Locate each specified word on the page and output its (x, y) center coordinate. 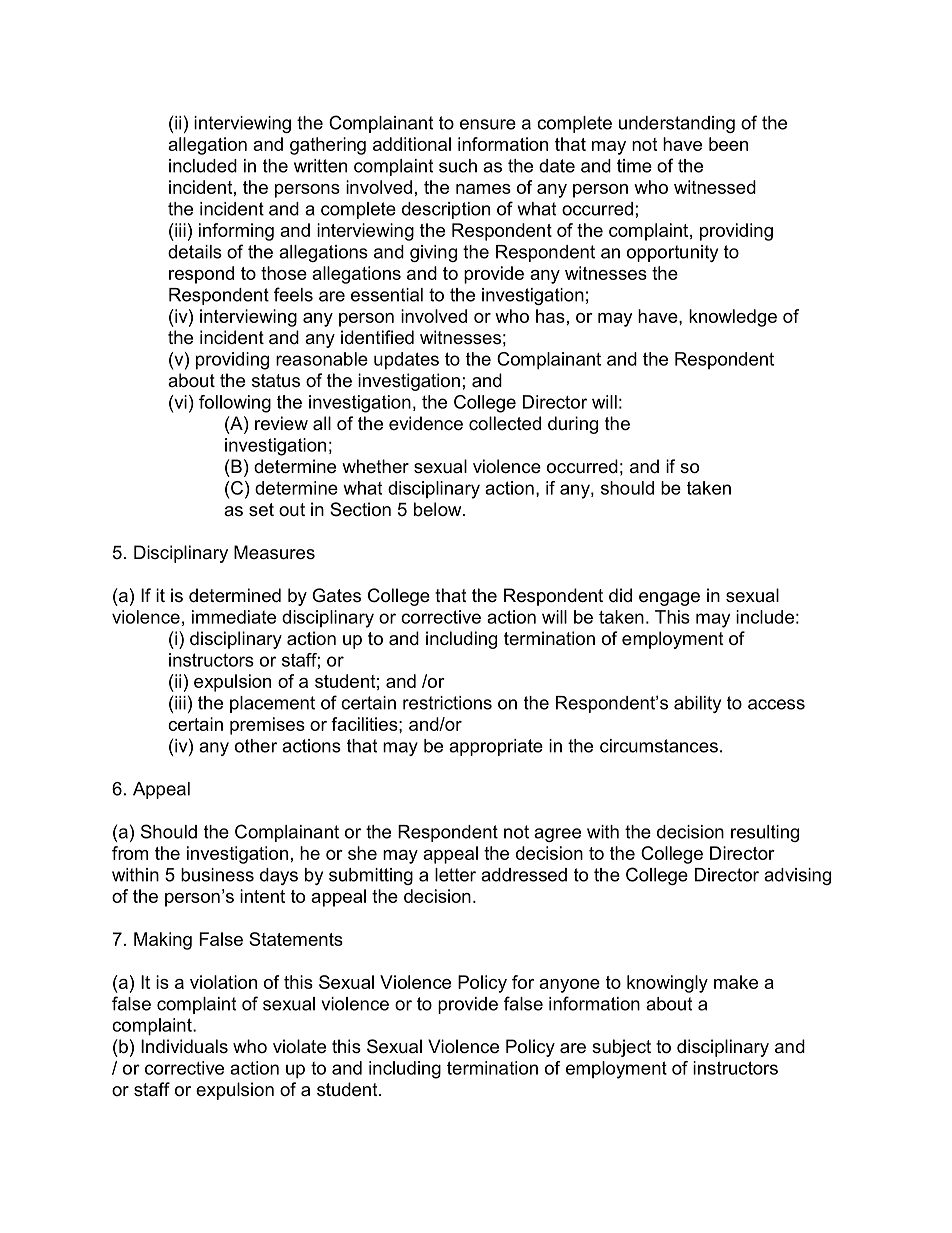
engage (669, 599)
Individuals (184, 1046)
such (458, 166)
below (439, 509)
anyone (569, 986)
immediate (234, 617)
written (320, 166)
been (728, 144)
